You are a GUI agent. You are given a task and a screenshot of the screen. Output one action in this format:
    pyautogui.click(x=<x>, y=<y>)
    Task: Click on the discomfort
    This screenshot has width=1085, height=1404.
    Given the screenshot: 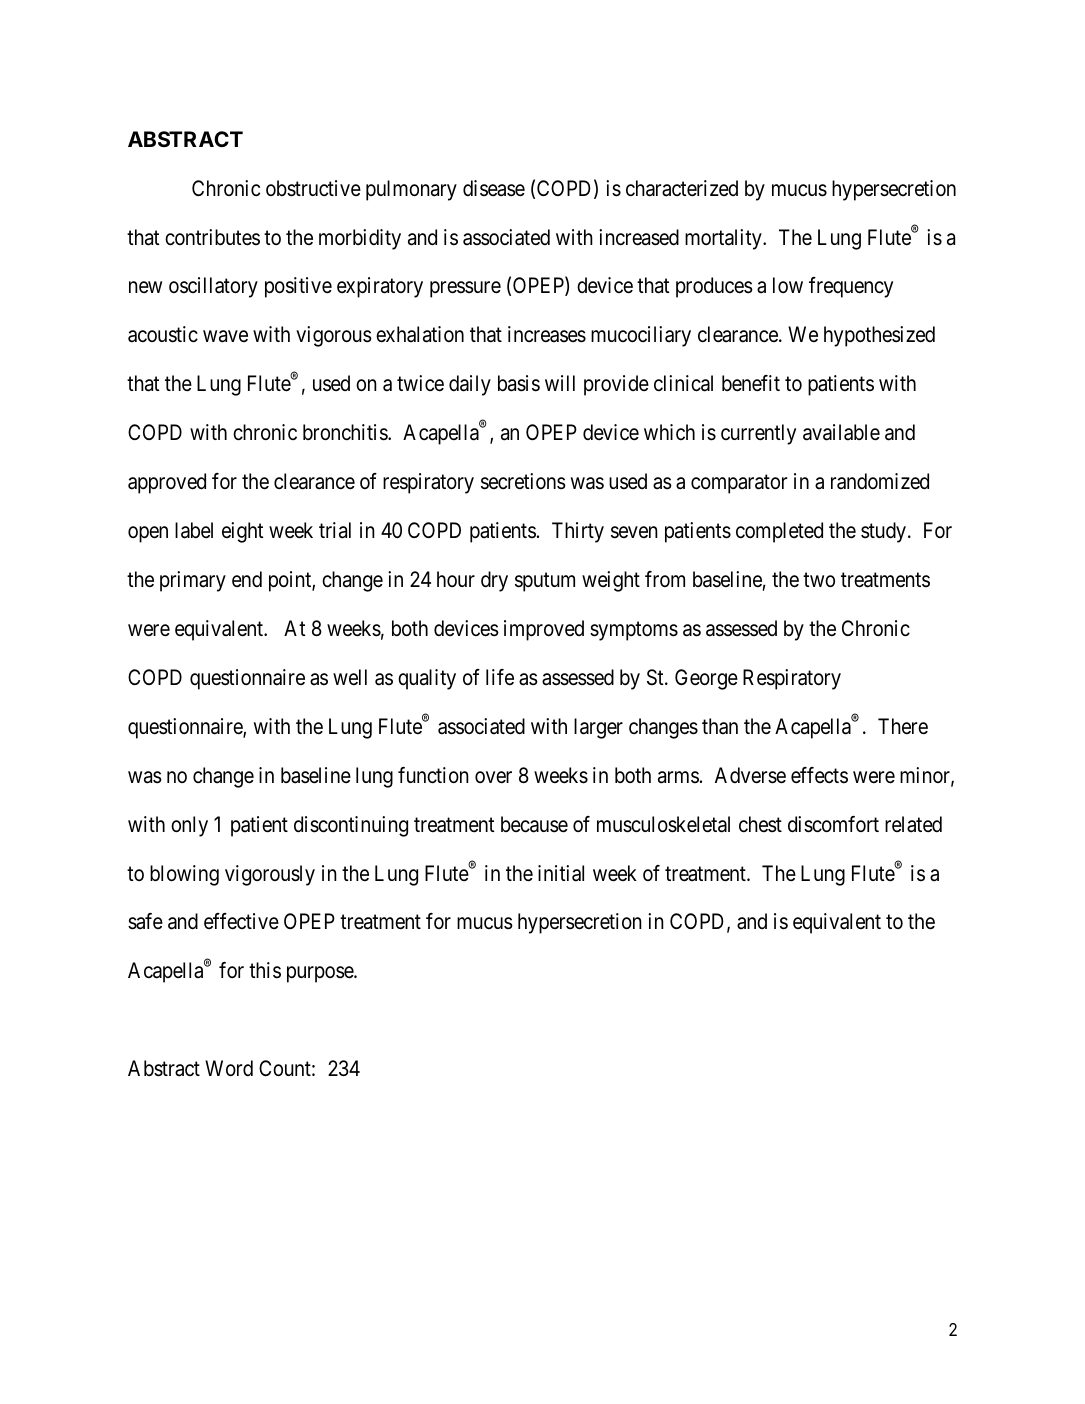 What is the action you would take?
    pyautogui.click(x=833, y=824)
